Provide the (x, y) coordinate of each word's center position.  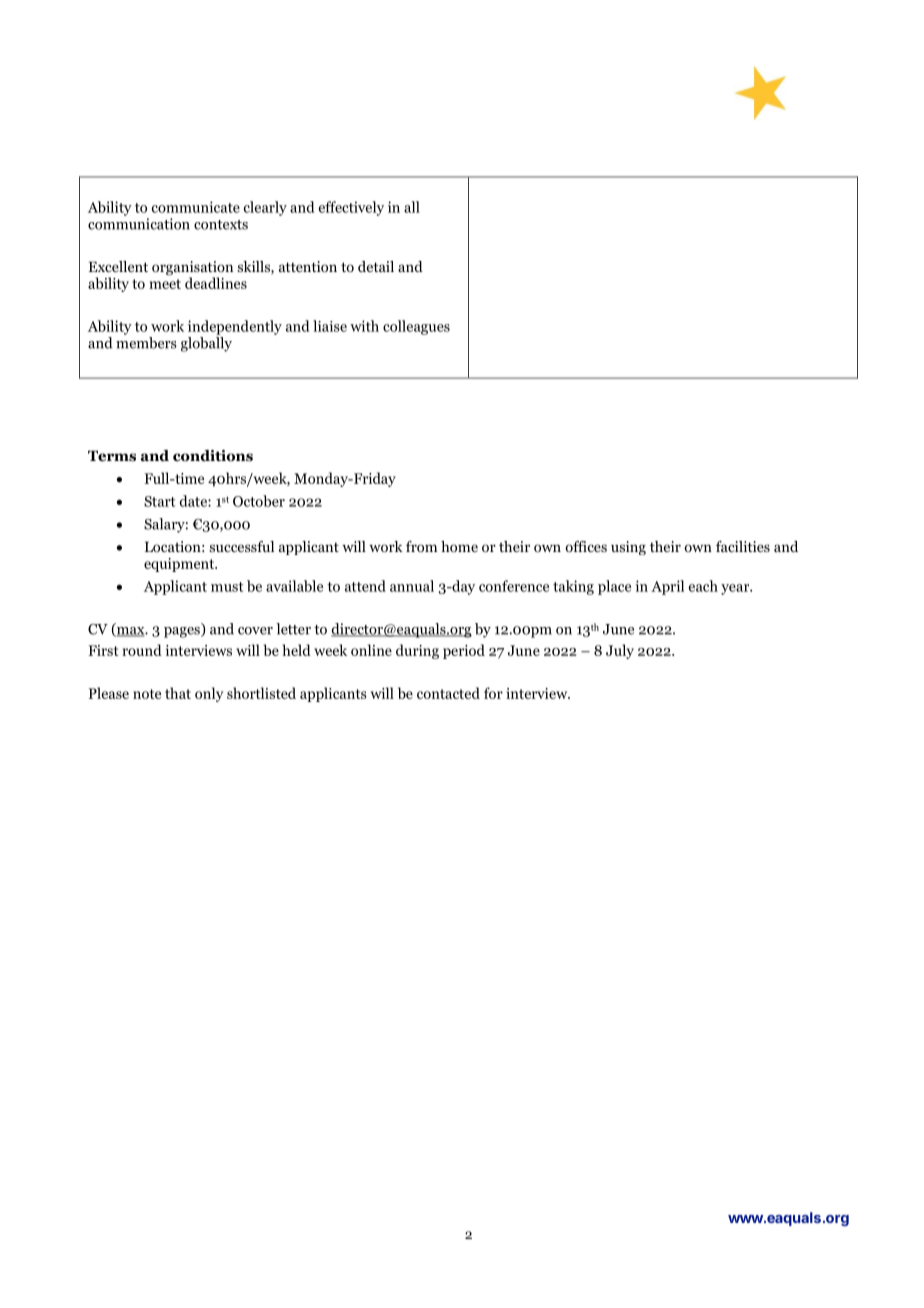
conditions (213, 456)
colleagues (416, 327)
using (628, 548)
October (259, 501)
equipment (180, 565)
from (422, 546)
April (667, 587)
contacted (448, 693)
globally (206, 344)
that (178, 693)
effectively (351, 208)
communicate (196, 207)
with (364, 326)
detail (376, 266)
